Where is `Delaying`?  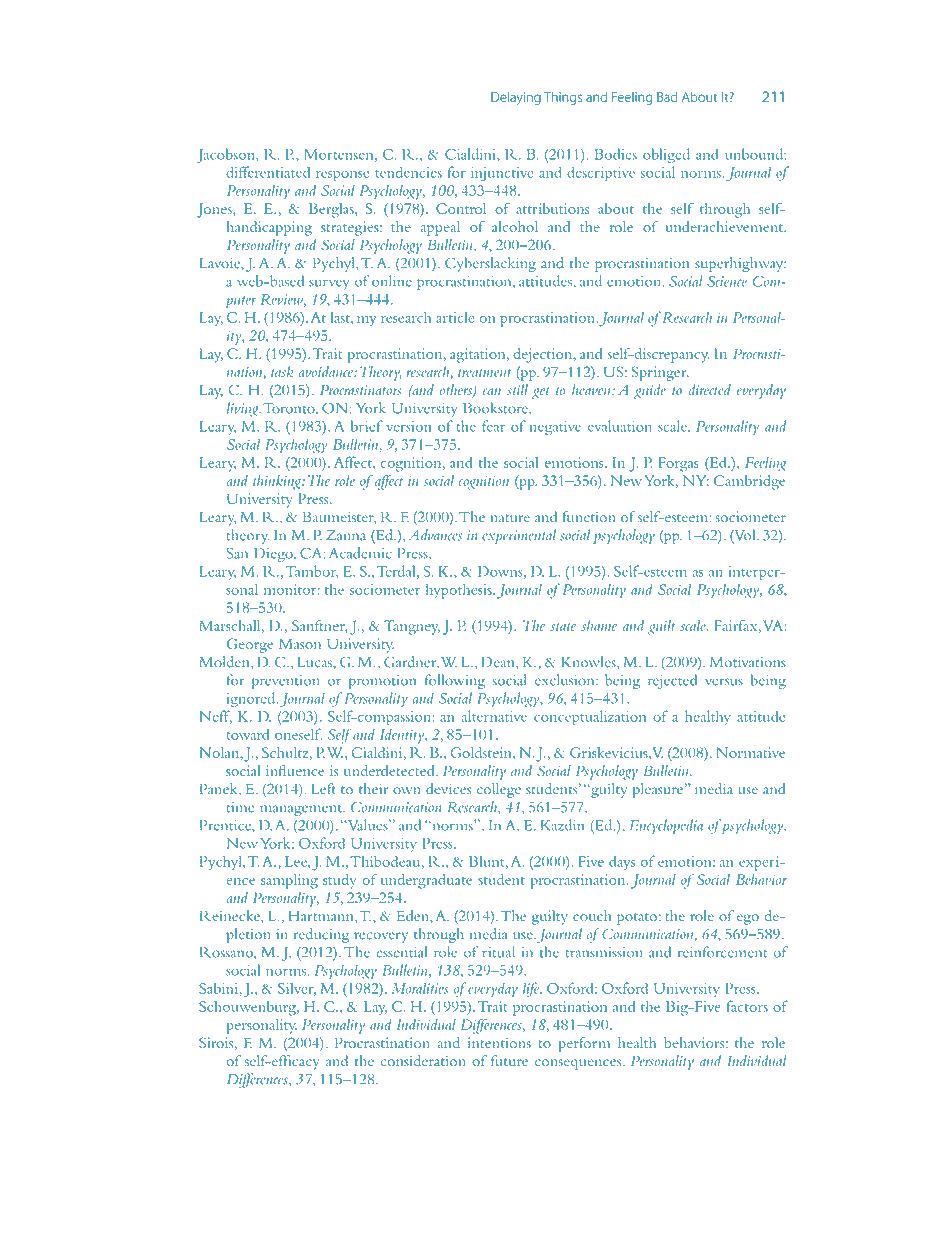 Delaying is located at coordinates (516, 98).
